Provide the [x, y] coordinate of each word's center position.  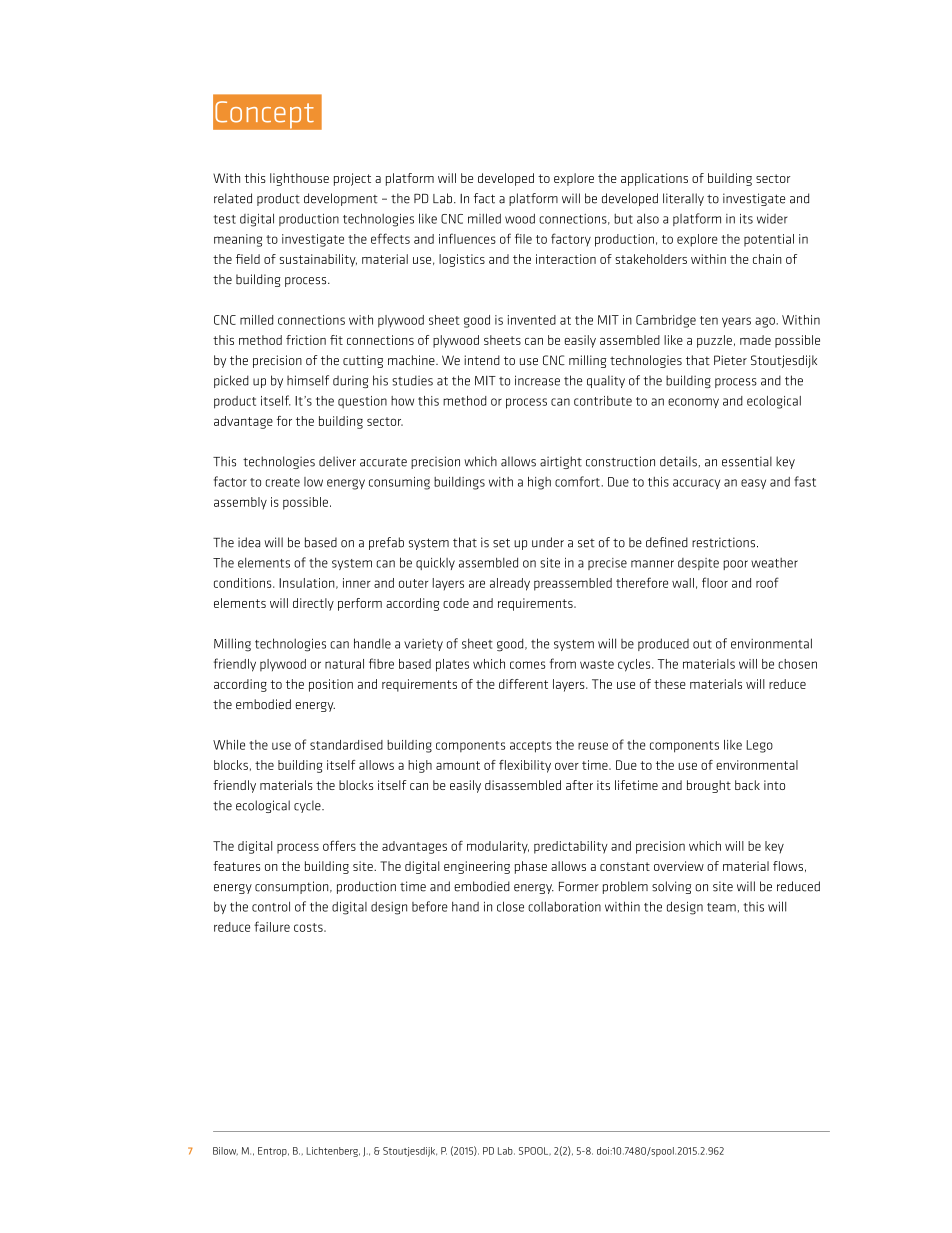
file [523, 238]
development [341, 199]
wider [772, 219]
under [548, 542]
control [271, 906]
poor [735, 565]
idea [249, 542]
